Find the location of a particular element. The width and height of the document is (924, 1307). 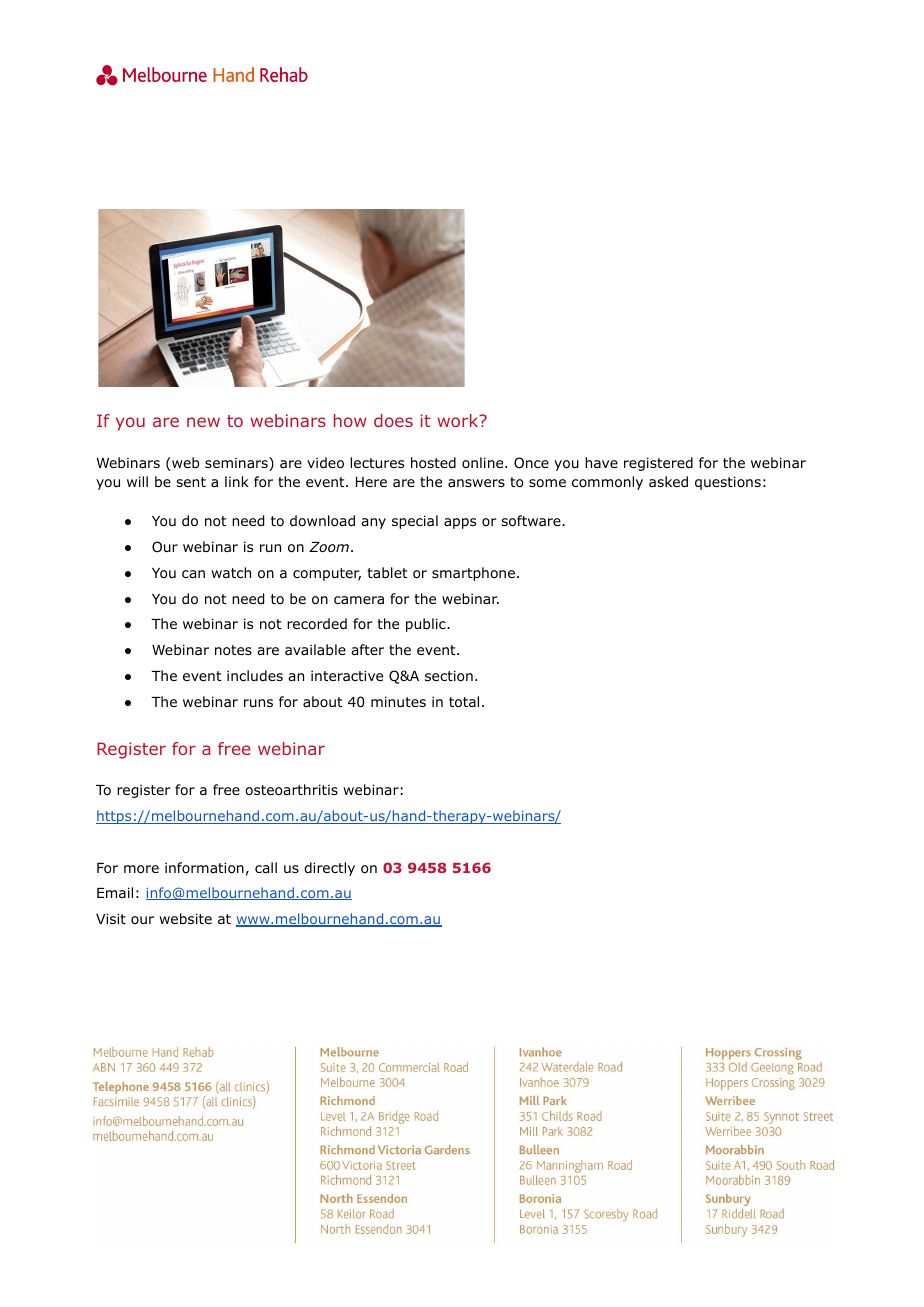

new is located at coordinates (203, 422).
